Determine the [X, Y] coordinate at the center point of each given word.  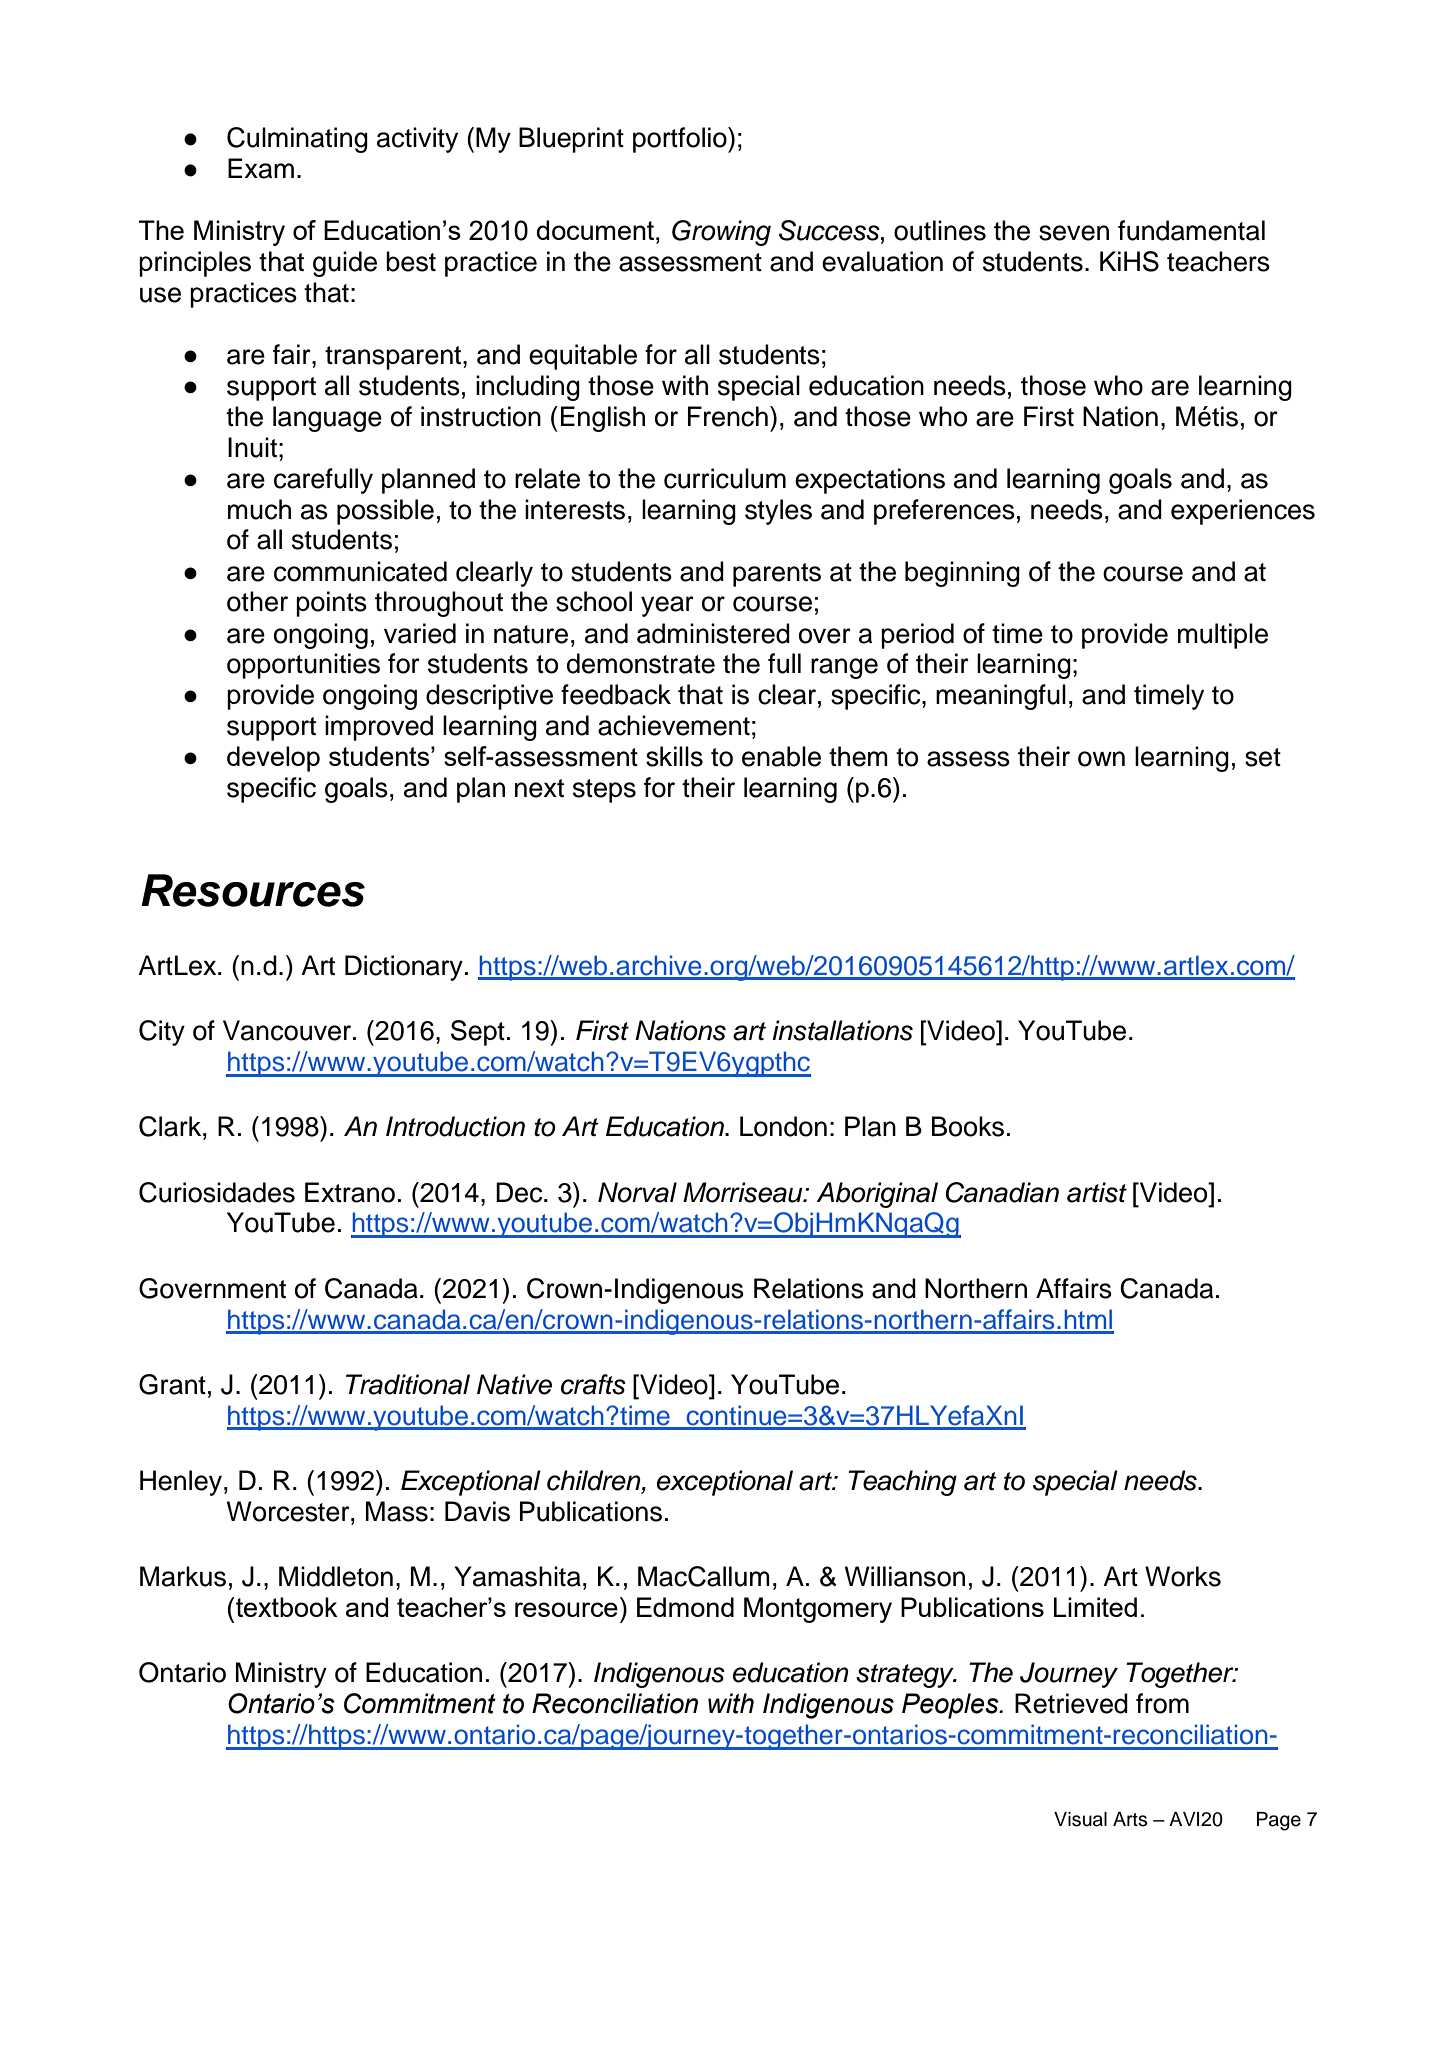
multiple [1223, 636]
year [667, 606]
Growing [721, 233]
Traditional [408, 1384]
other [257, 601]
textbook [286, 1607]
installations [842, 1030]
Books [968, 1126]
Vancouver [288, 1030]
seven [1074, 233]
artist [1097, 1192]
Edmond [685, 1607]
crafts [593, 1384]
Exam [261, 168]
